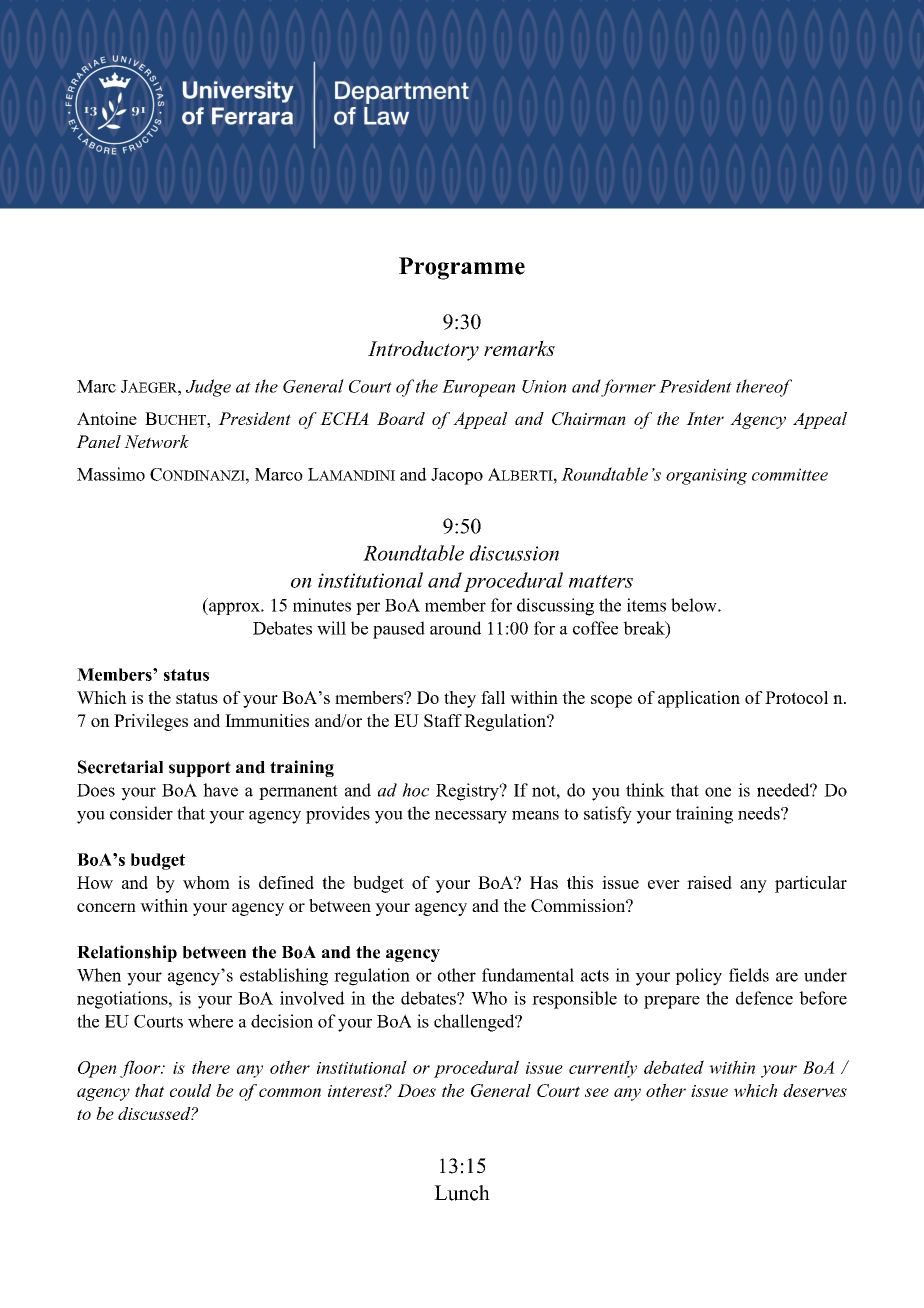 This screenshot has height=1308, width=924. I want to click on Has, so click(544, 882).
